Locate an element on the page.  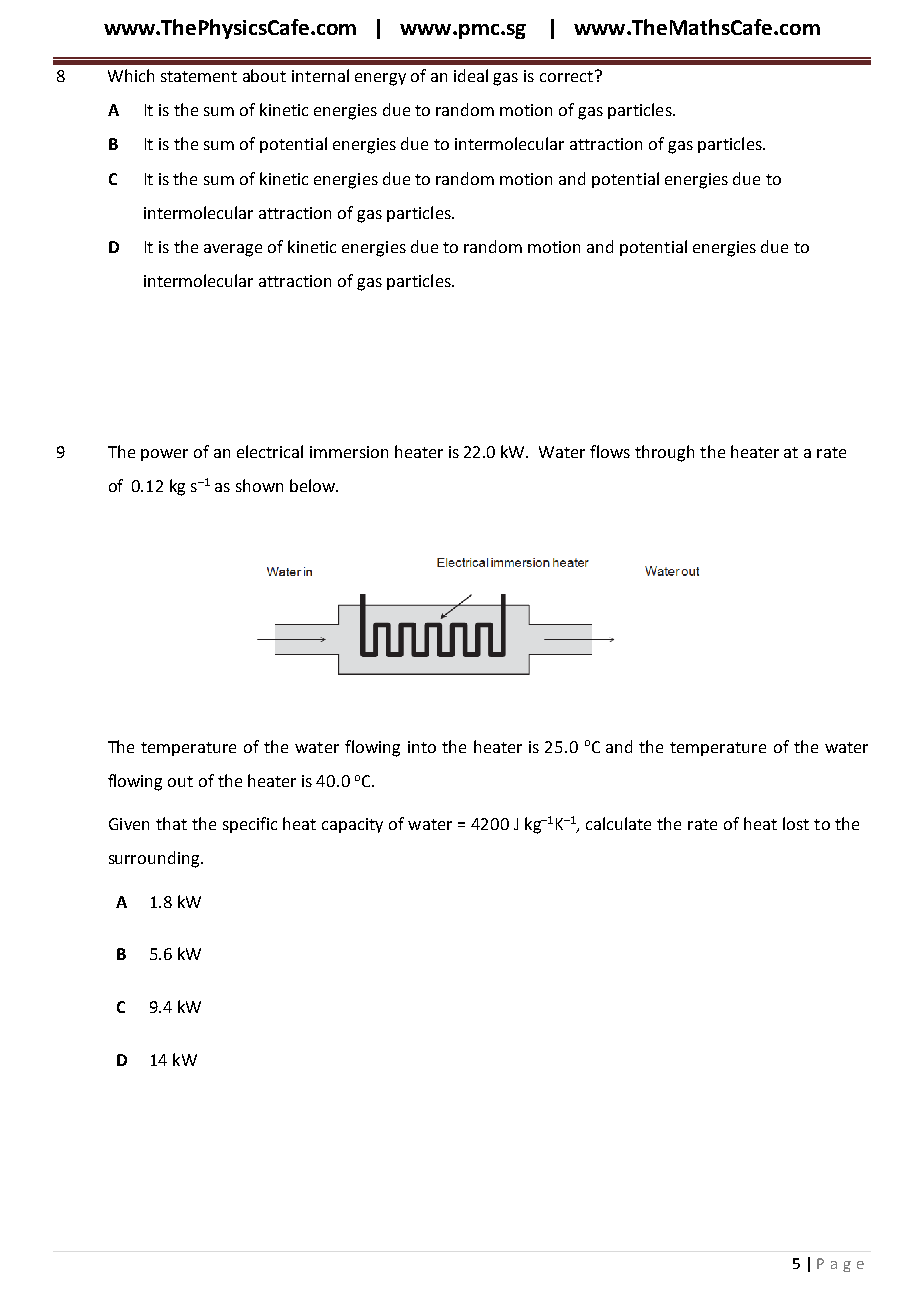
flows is located at coordinates (610, 451).
